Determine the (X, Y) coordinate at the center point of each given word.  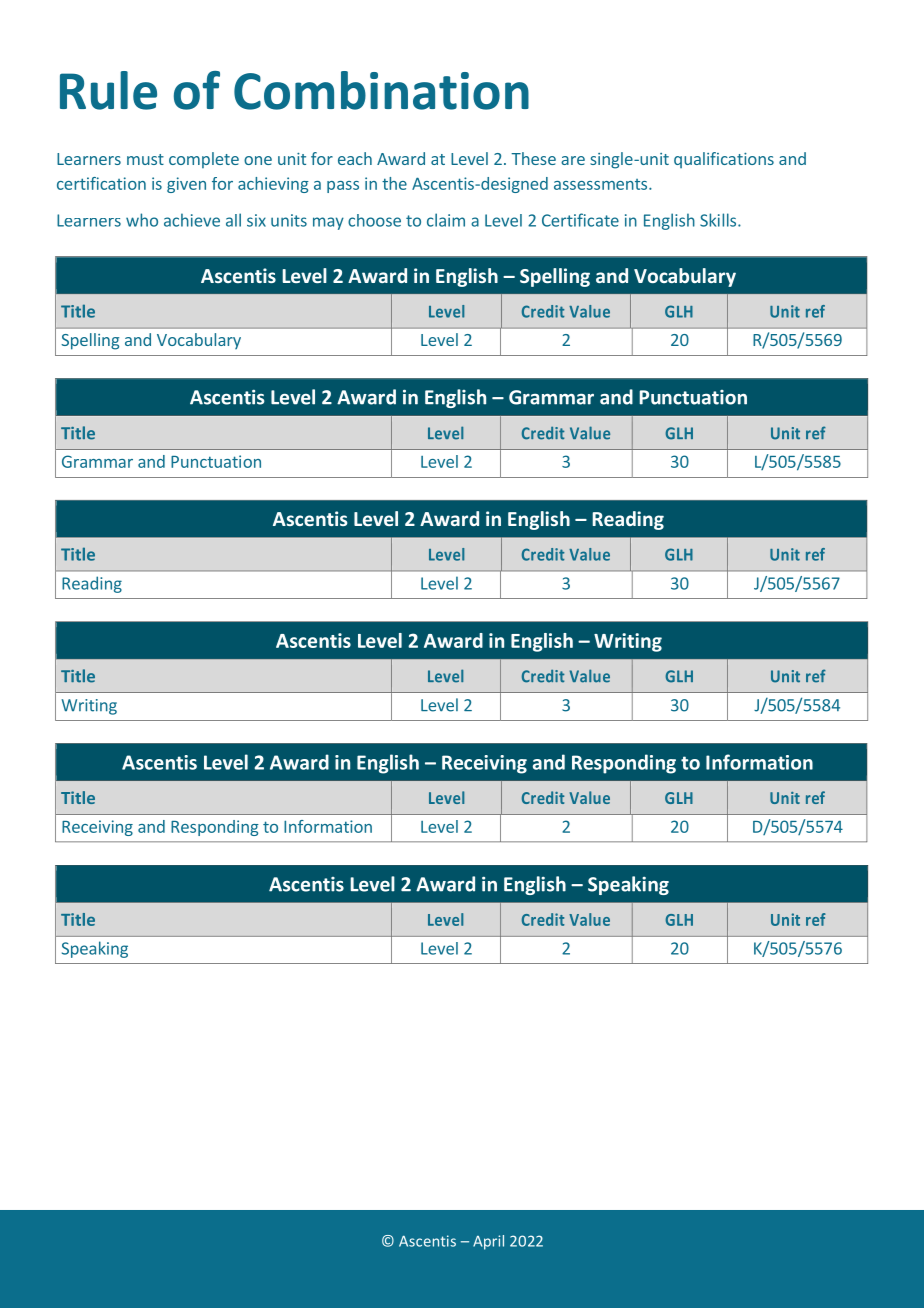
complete (204, 160)
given (186, 185)
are (573, 160)
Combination (381, 90)
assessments (602, 184)
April (488, 1242)
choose (374, 220)
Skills (719, 220)
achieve (192, 220)
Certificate (580, 220)
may (328, 223)
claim (446, 220)
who (142, 220)
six (256, 220)
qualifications (724, 160)
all (233, 220)
